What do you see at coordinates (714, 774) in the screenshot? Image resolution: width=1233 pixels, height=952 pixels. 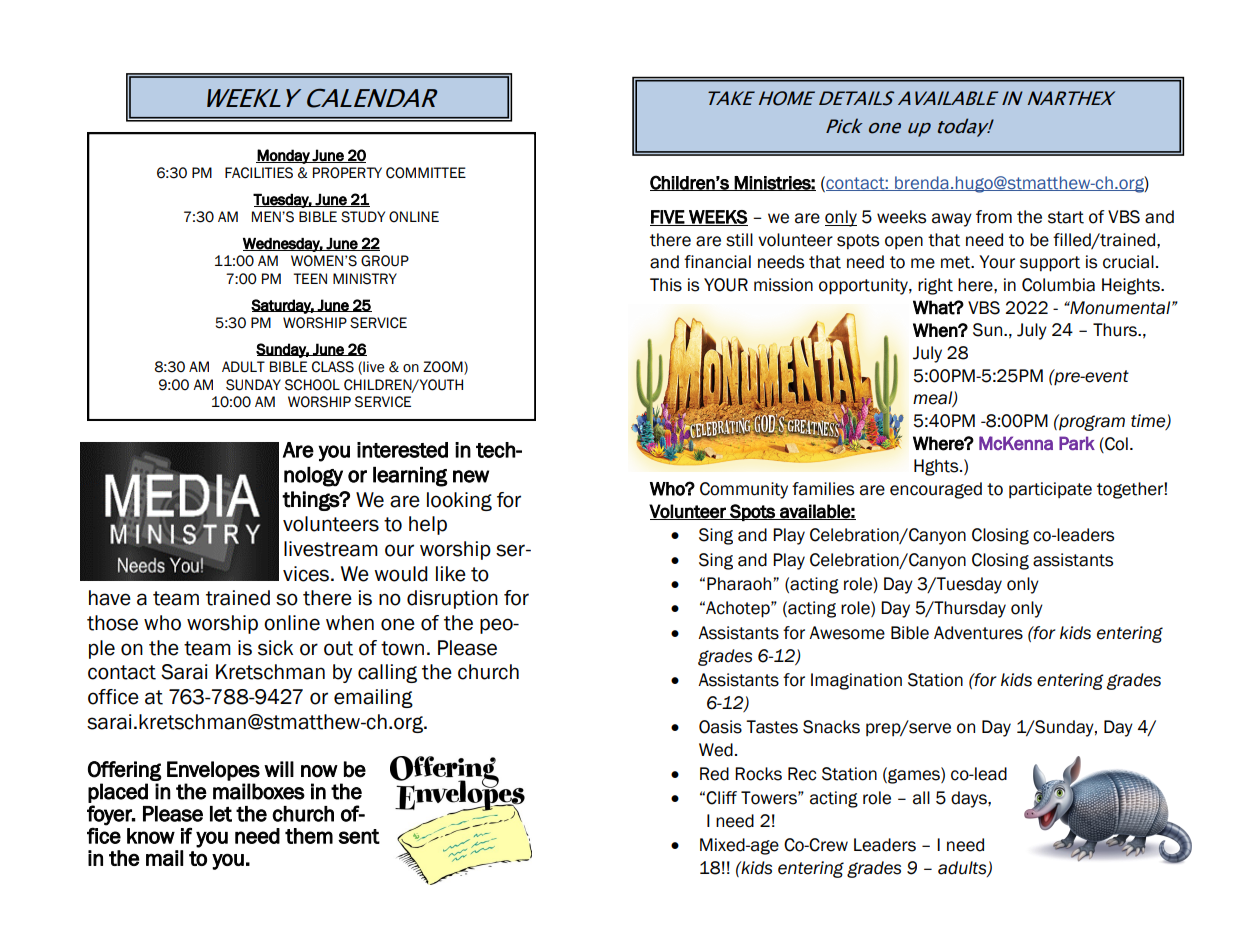 I see `Red` at bounding box center [714, 774].
